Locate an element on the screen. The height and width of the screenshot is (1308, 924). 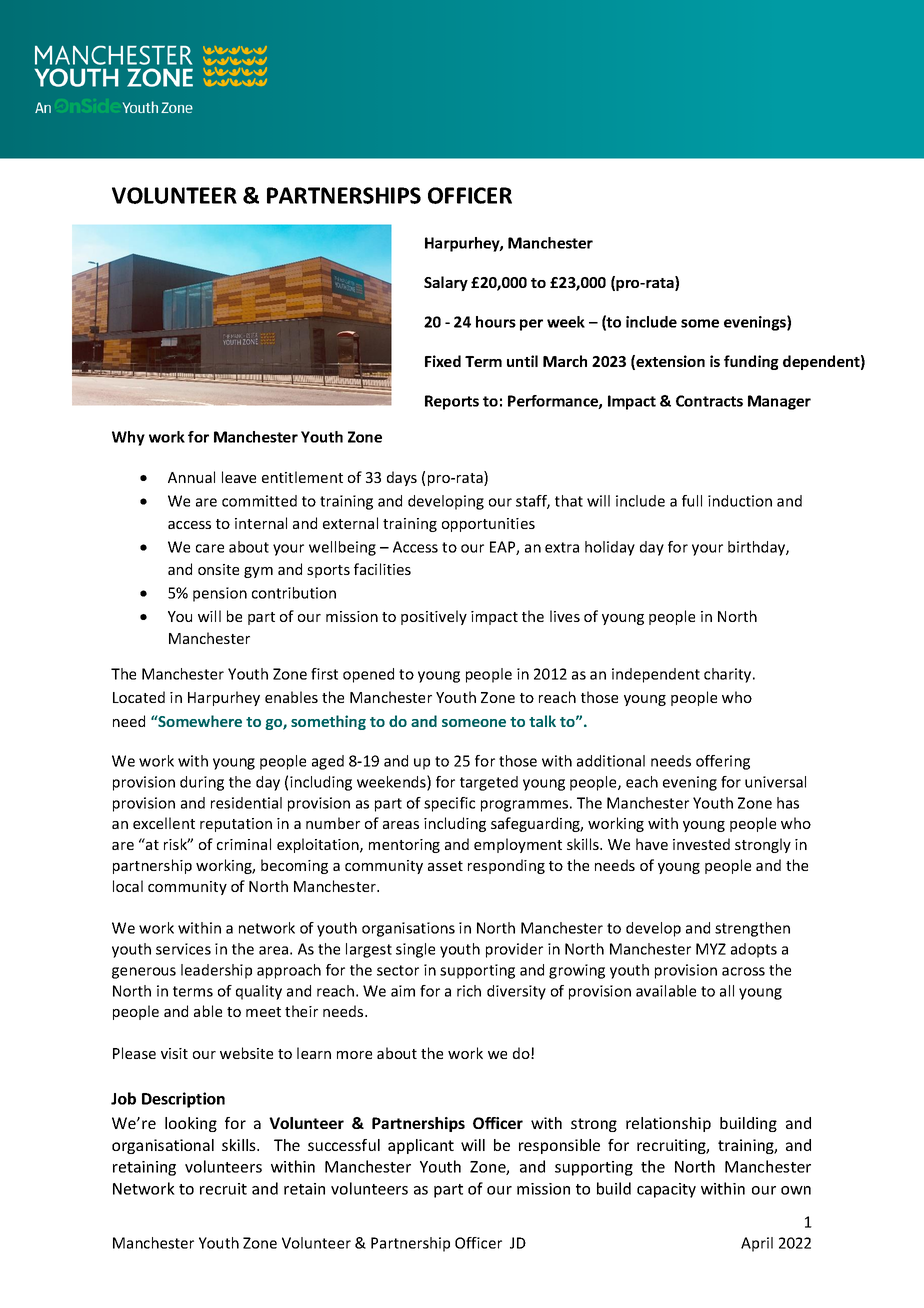
Why is located at coordinates (128, 438).
